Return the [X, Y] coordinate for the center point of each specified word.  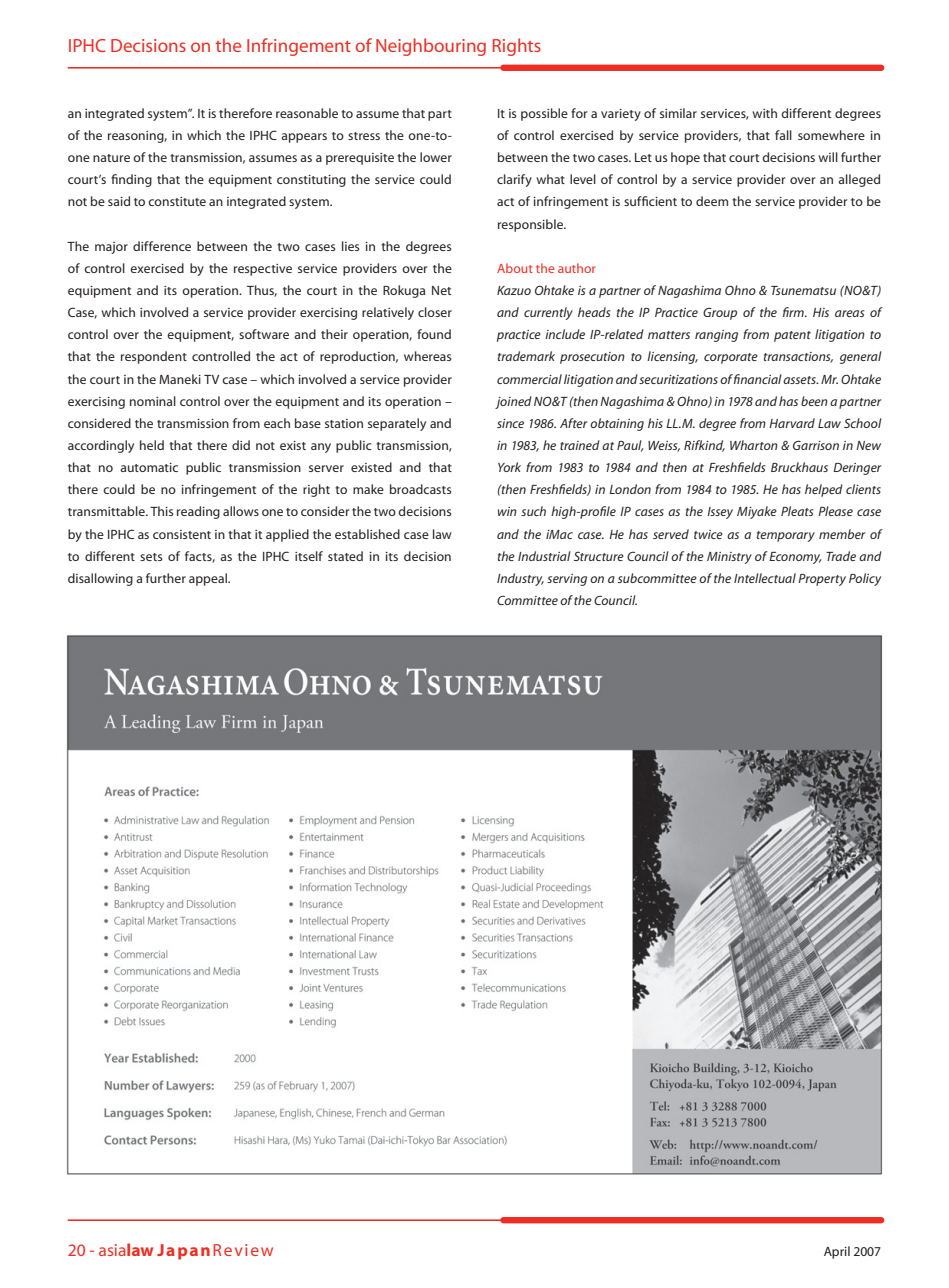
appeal [209, 579]
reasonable [307, 113]
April [837, 1252]
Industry [520, 579]
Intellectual [765, 578]
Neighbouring [431, 47]
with [764, 113]
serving [567, 580]
